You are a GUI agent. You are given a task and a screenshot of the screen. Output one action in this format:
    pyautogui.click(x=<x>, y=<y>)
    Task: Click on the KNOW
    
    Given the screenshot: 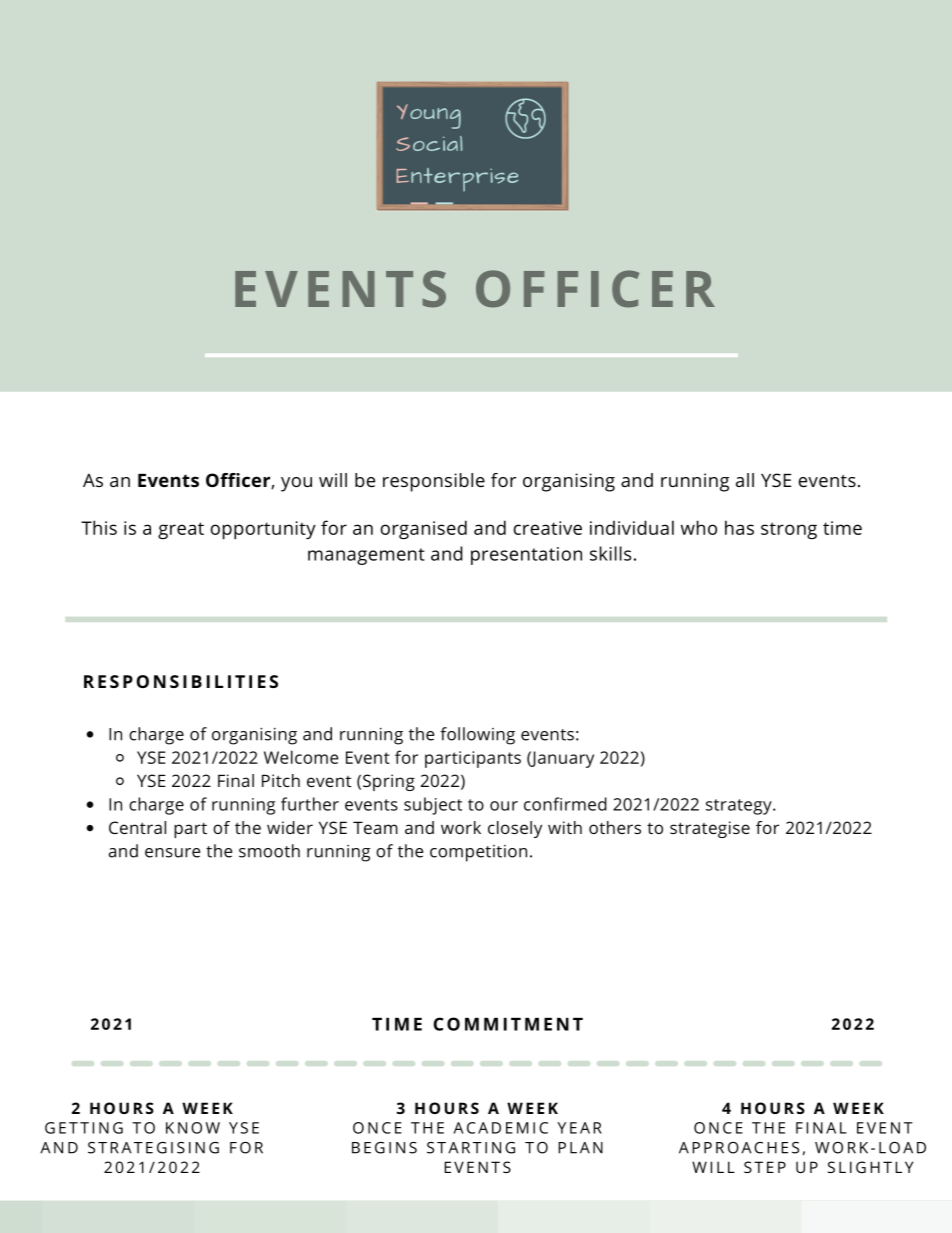 What is the action you would take?
    pyautogui.click(x=193, y=1128)
